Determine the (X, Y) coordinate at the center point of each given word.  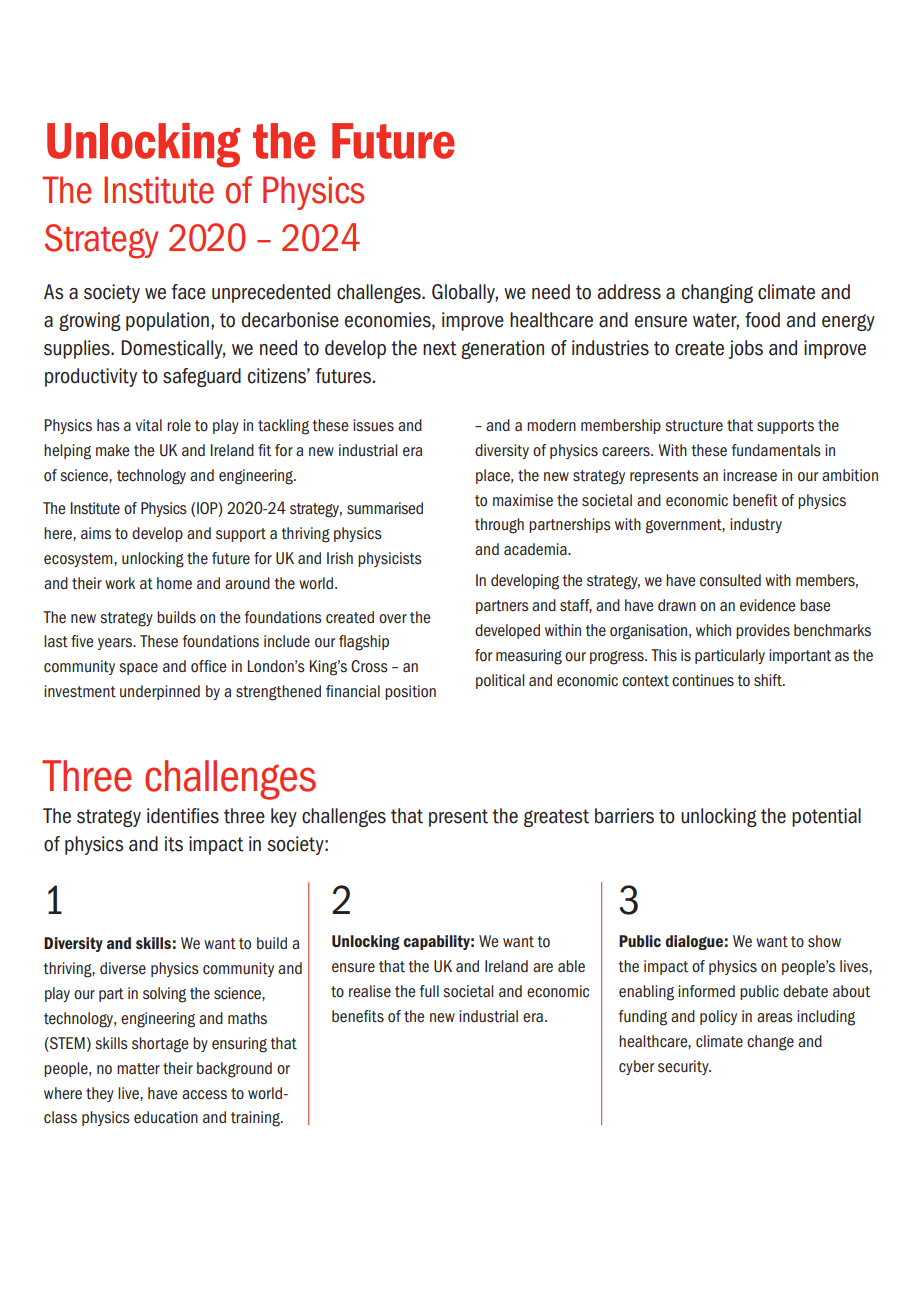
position (410, 692)
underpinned (160, 692)
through (499, 526)
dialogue (694, 942)
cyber (636, 1067)
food (762, 320)
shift (769, 680)
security (684, 1067)
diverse (123, 968)
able (571, 966)
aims (96, 533)
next (440, 348)
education (166, 1117)
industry (756, 525)
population (167, 321)
